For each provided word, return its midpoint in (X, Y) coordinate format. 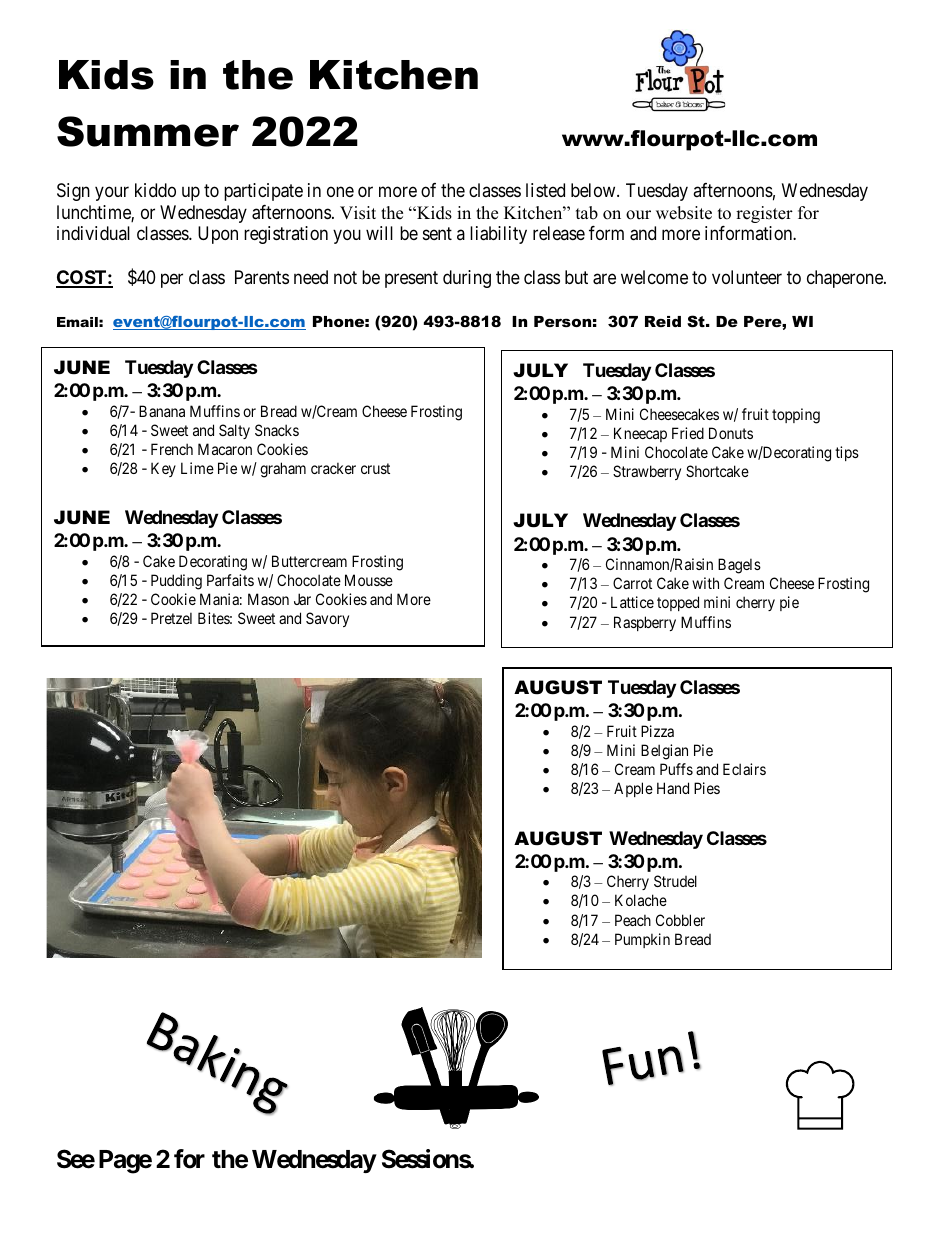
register (764, 214)
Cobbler (680, 920)
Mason (268, 599)
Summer (148, 131)
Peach (633, 920)
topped (678, 603)
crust (375, 468)
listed (545, 190)
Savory (327, 619)
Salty (234, 431)
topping (796, 416)
